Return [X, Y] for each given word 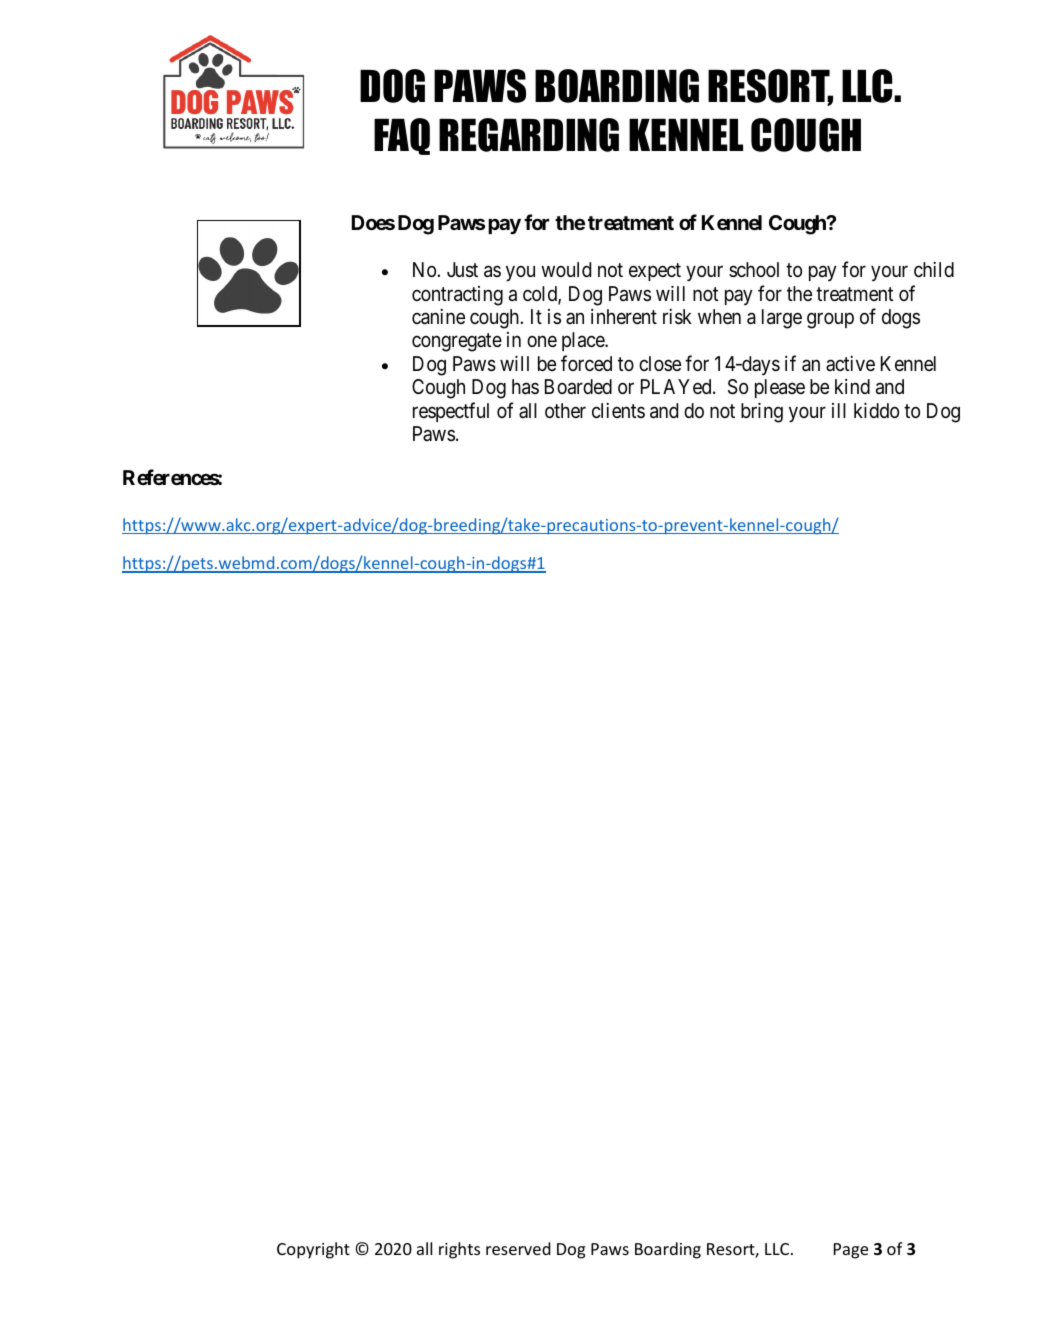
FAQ [402, 136]
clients [618, 410]
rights [459, 1250]
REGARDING [529, 135]
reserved [518, 1248]
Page [851, 1251]
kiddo [876, 410]
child [934, 269]
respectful [451, 412]
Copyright [313, 1250]
